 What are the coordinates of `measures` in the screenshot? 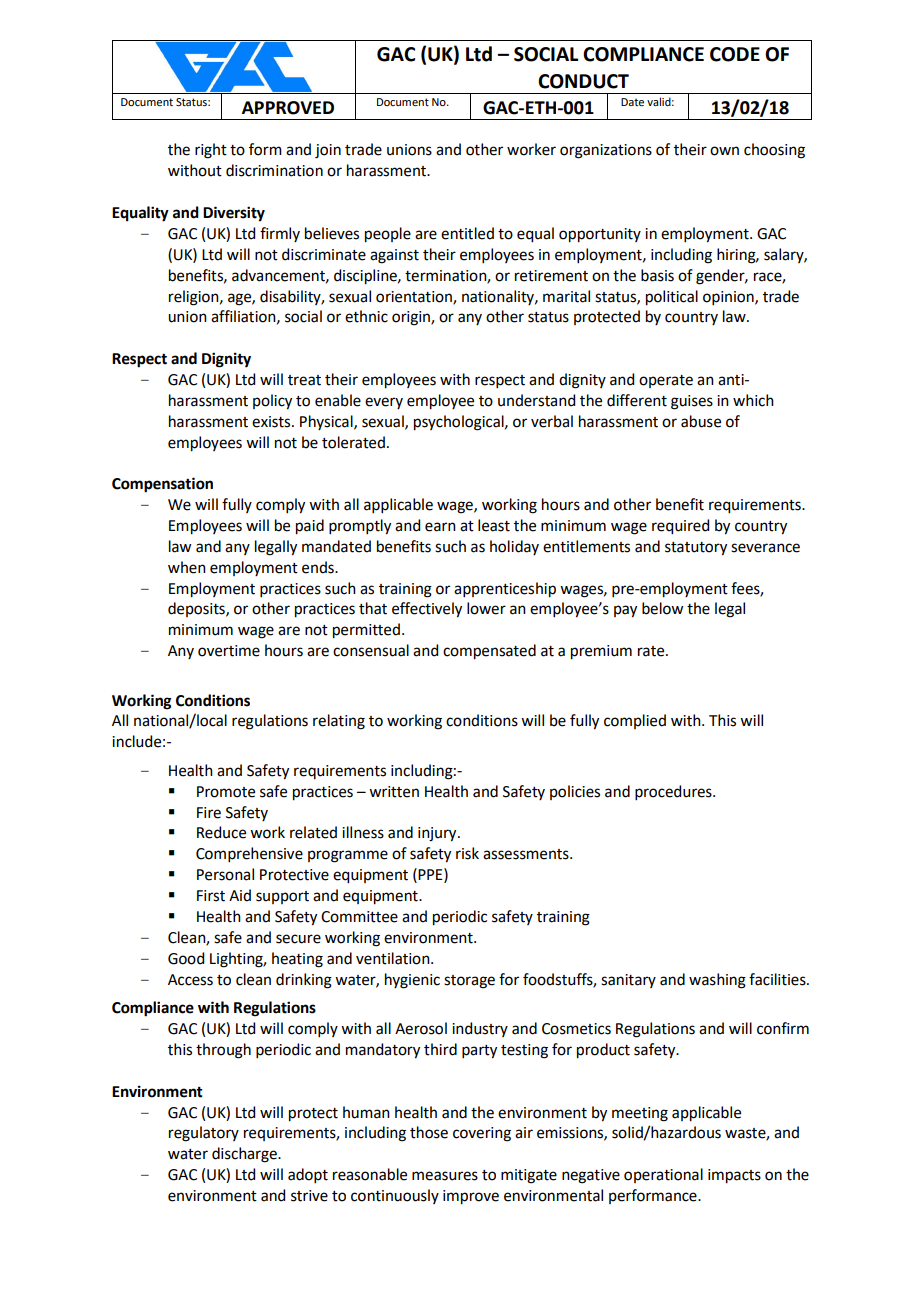 It's located at (445, 1176).
